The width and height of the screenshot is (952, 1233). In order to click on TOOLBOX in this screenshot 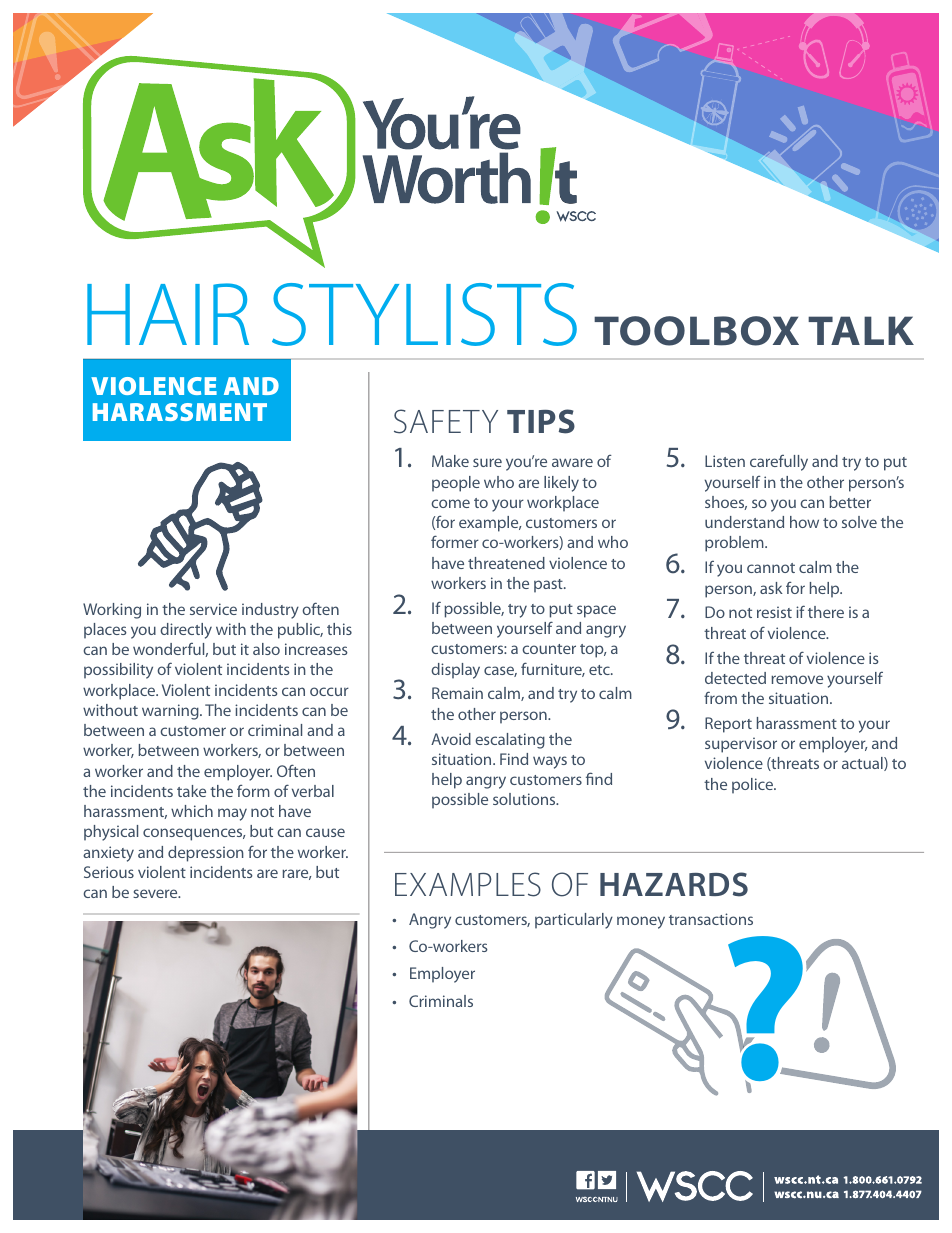, I will do `click(696, 331)`.
